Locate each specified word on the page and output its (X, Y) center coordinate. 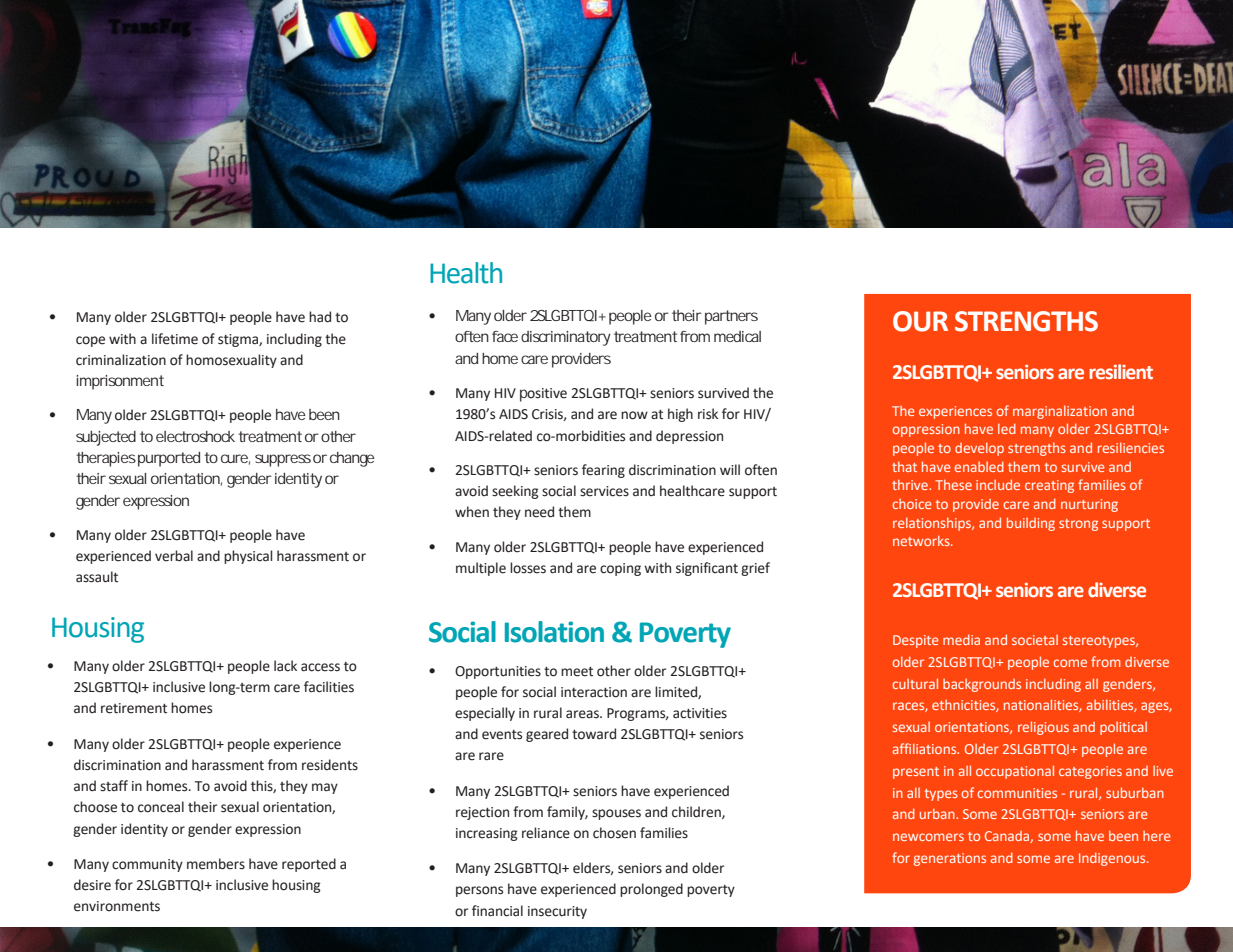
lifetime (175, 339)
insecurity (557, 912)
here (1157, 836)
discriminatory (566, 338)
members (216, 864)
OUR (920, 321)
